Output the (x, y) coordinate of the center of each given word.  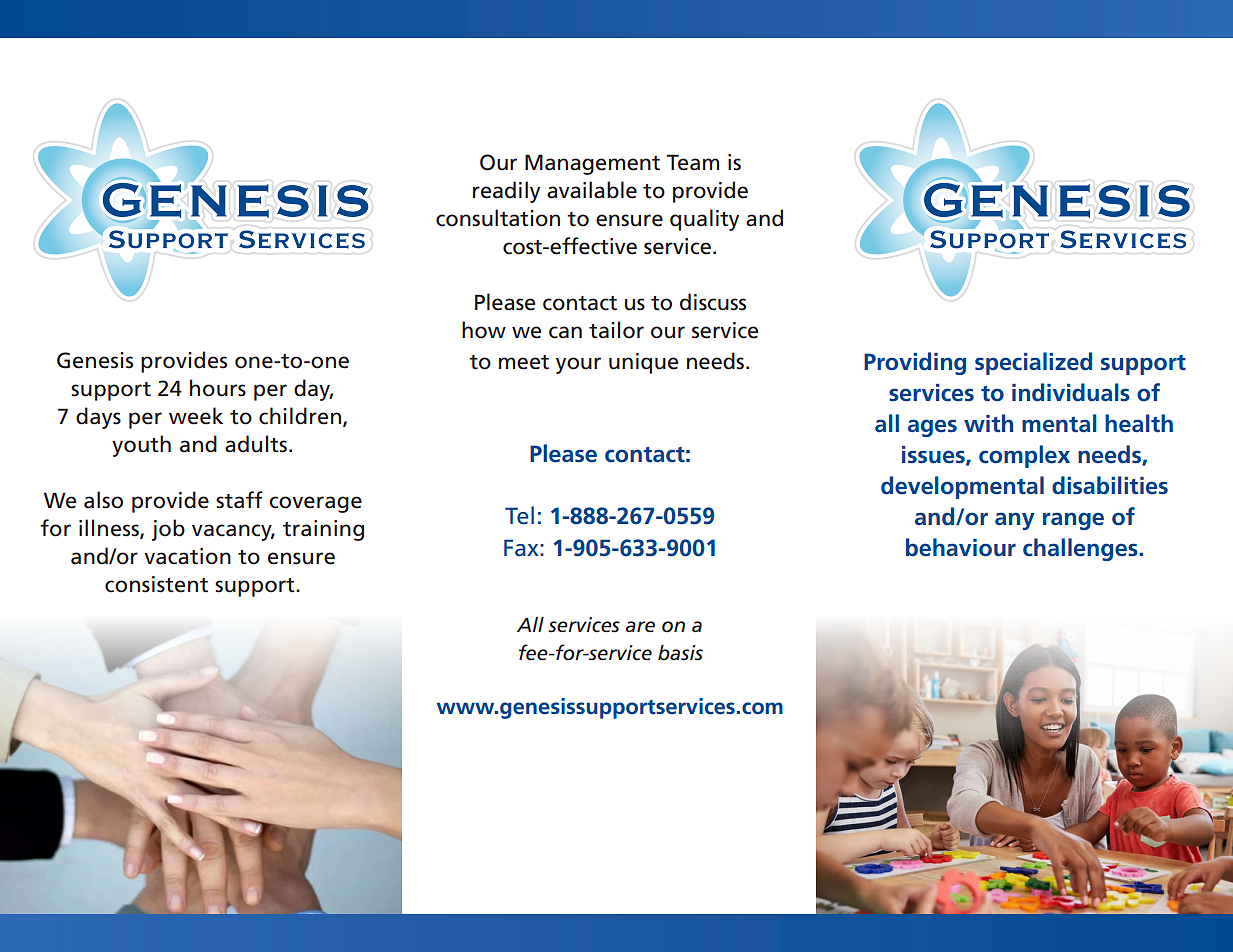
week (196, 416)
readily (506, 192)
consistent (156, 584)
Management (592, 164)
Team (693, 162)
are (640, 626)
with (988, 423)
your (578, 365)
